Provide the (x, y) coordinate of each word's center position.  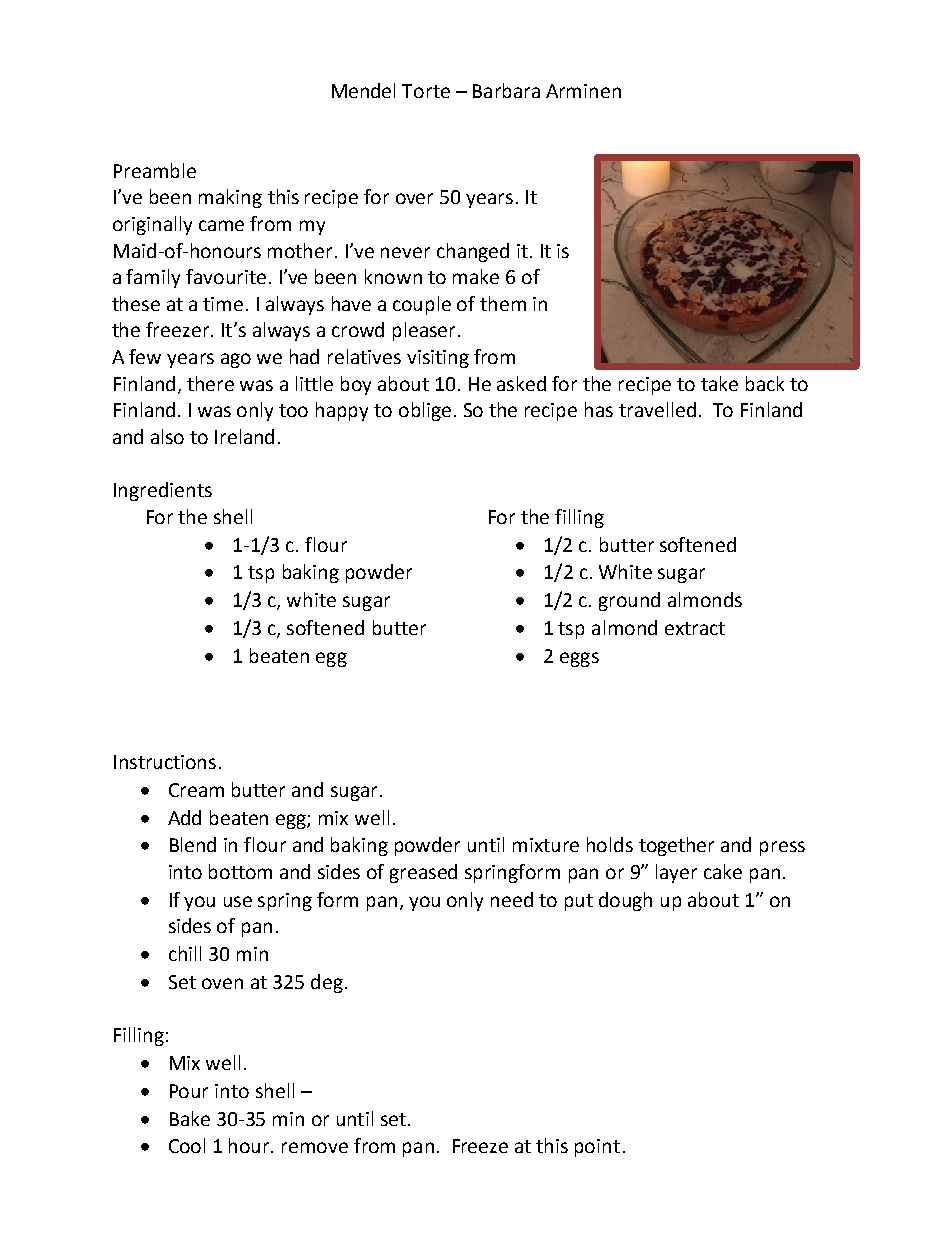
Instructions (165, 762)
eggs (579, 659)
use (238, 901)
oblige (425, 411)
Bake (190, 1118)
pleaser (426, 331)
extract (695, 628)
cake (723, 871)
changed (473, 252)
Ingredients (163, 491)
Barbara (506, 90)
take (719, 383)
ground (629, 601)
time (223, 304)
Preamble (155, 170)
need (512, 899)
